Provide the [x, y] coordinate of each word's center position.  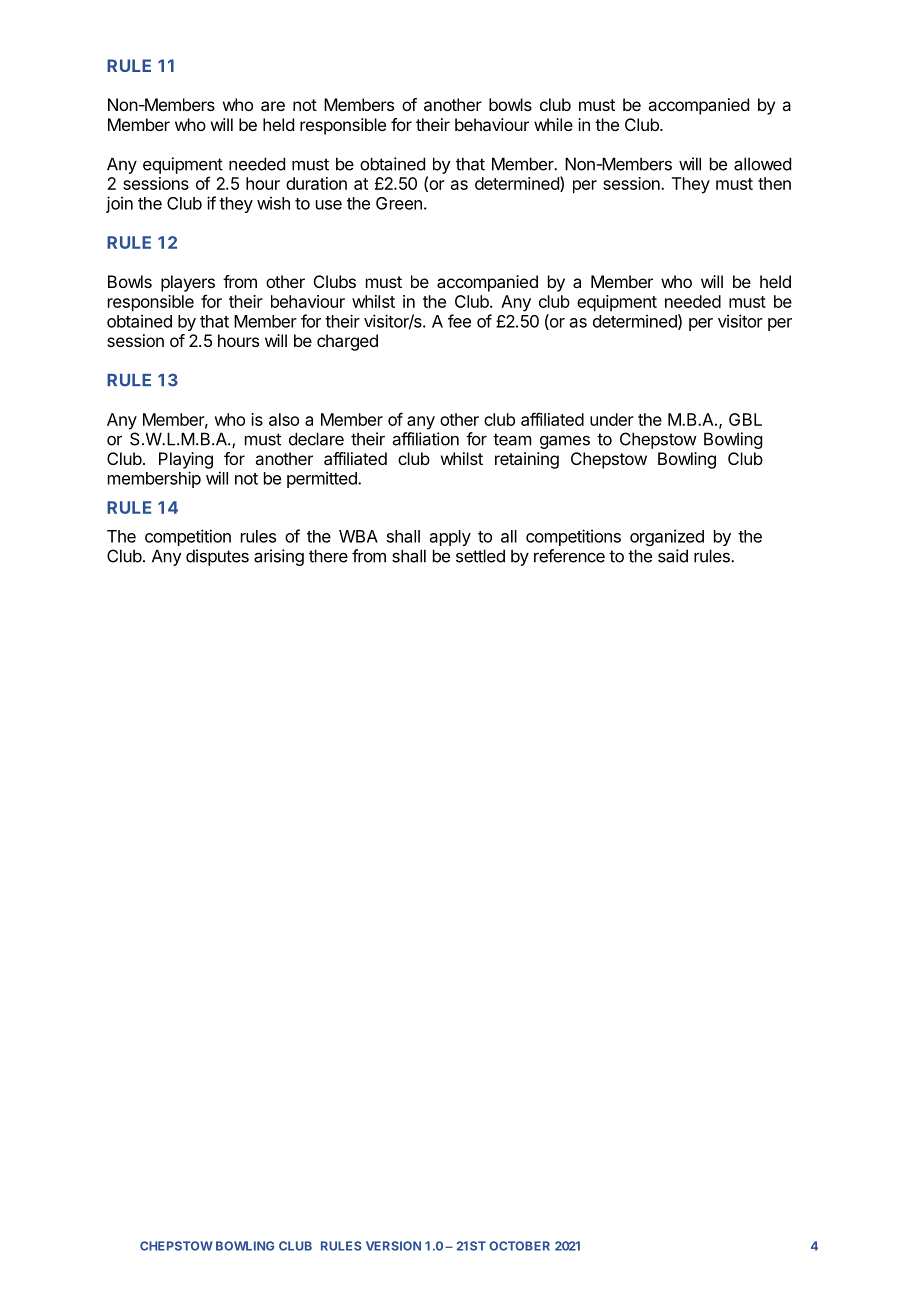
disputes [217, 557]
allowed [762, 164]
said [673, 556]
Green [399, 203]
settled [480, 556]
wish [273, 203]
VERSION [393, 1246]
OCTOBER [519, 1246]
